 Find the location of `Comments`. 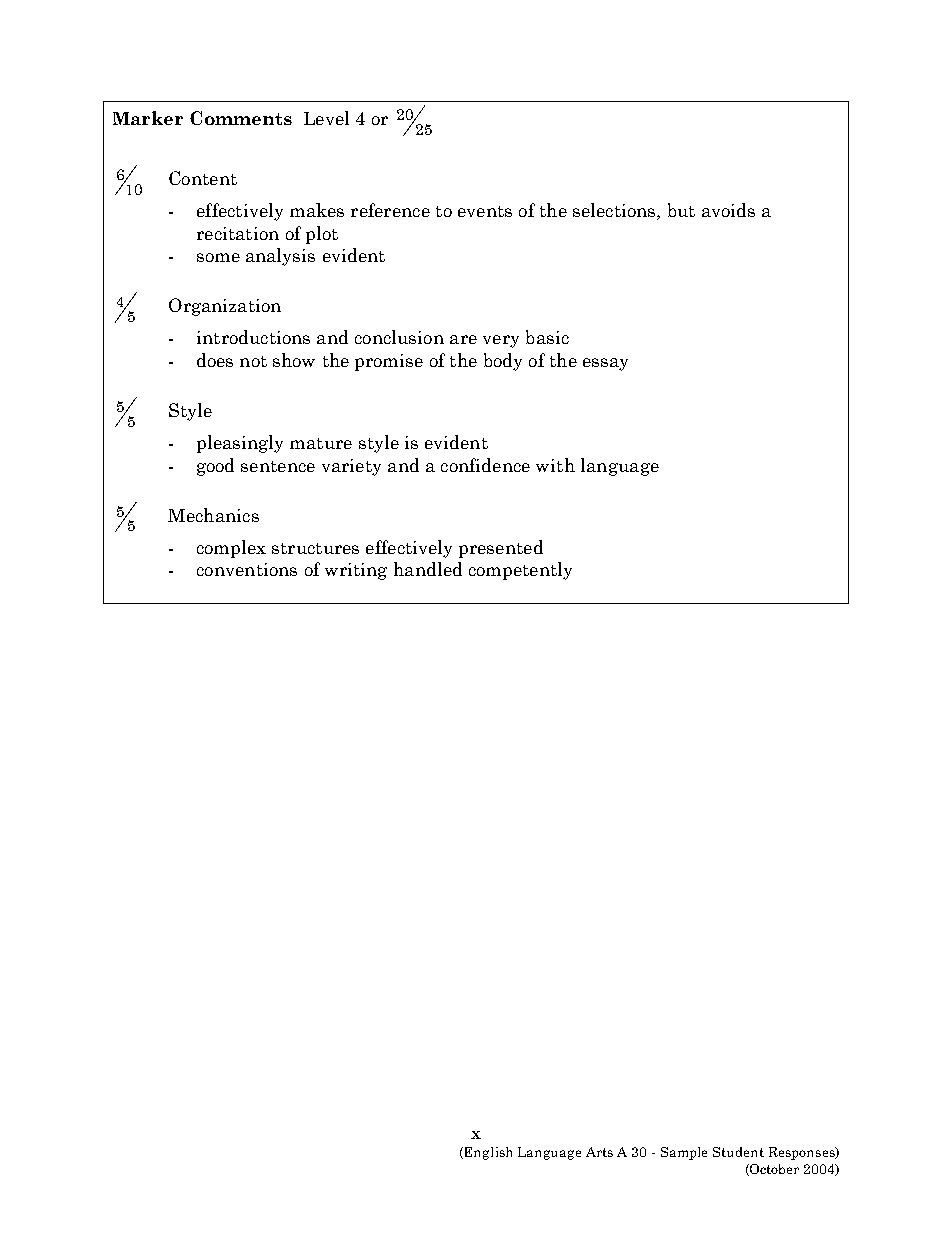

Comments is located at coordinates (241, 118).
